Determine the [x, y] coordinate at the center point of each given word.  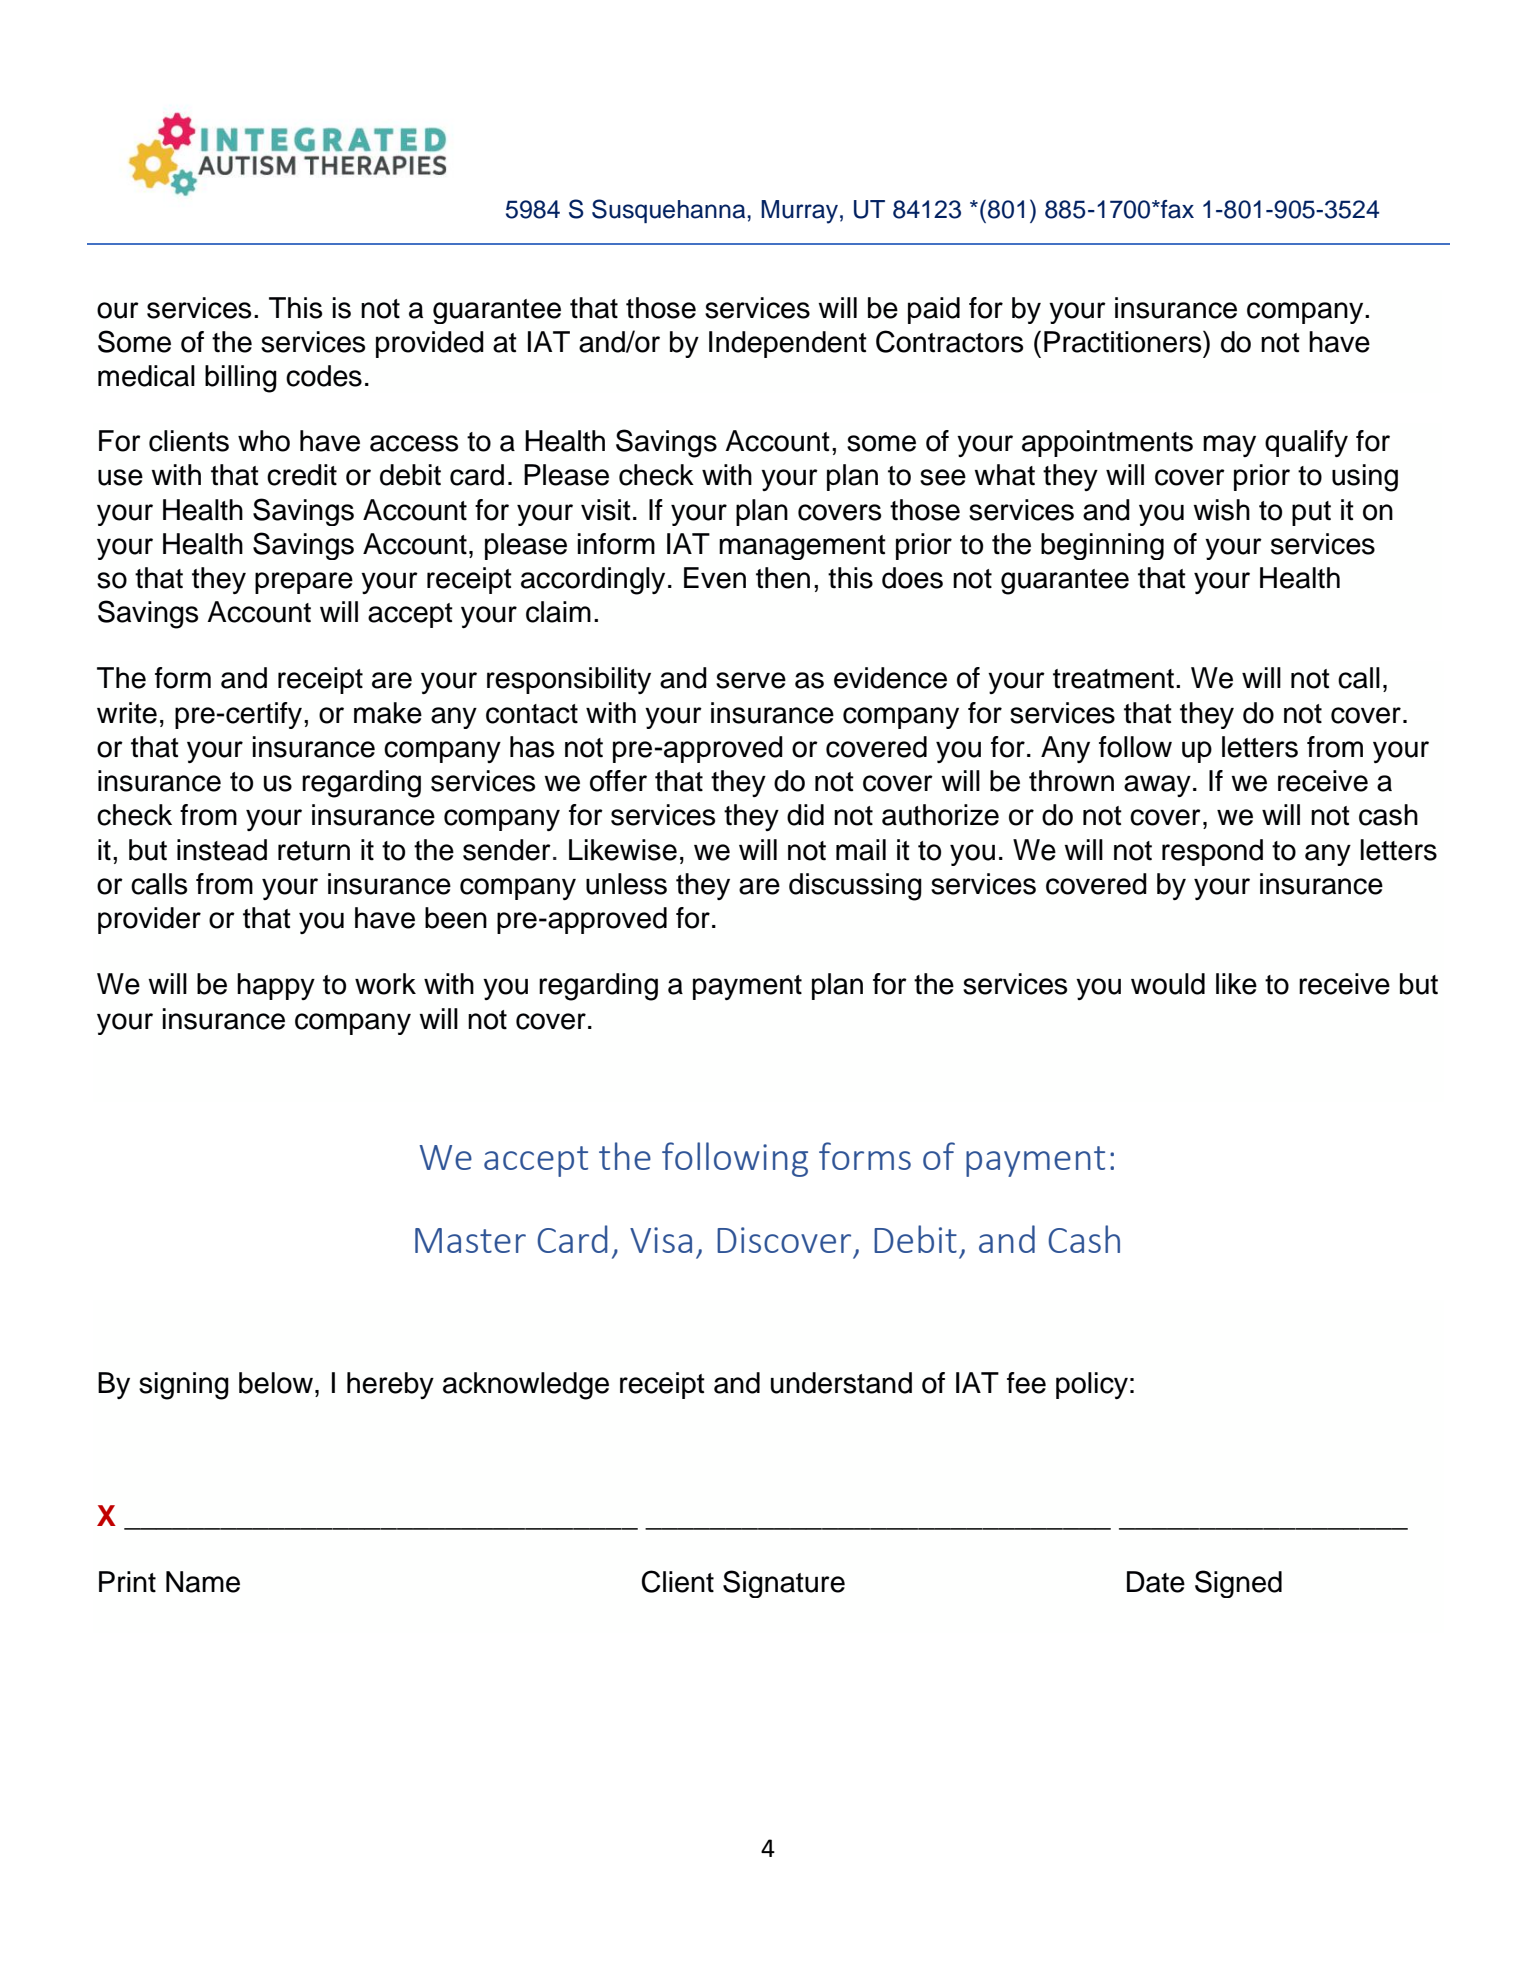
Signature [784, 1584]
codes [324, 376]
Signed [1238, 1584]
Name [203, 1582]
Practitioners [1124, 342]
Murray [799, 212]
